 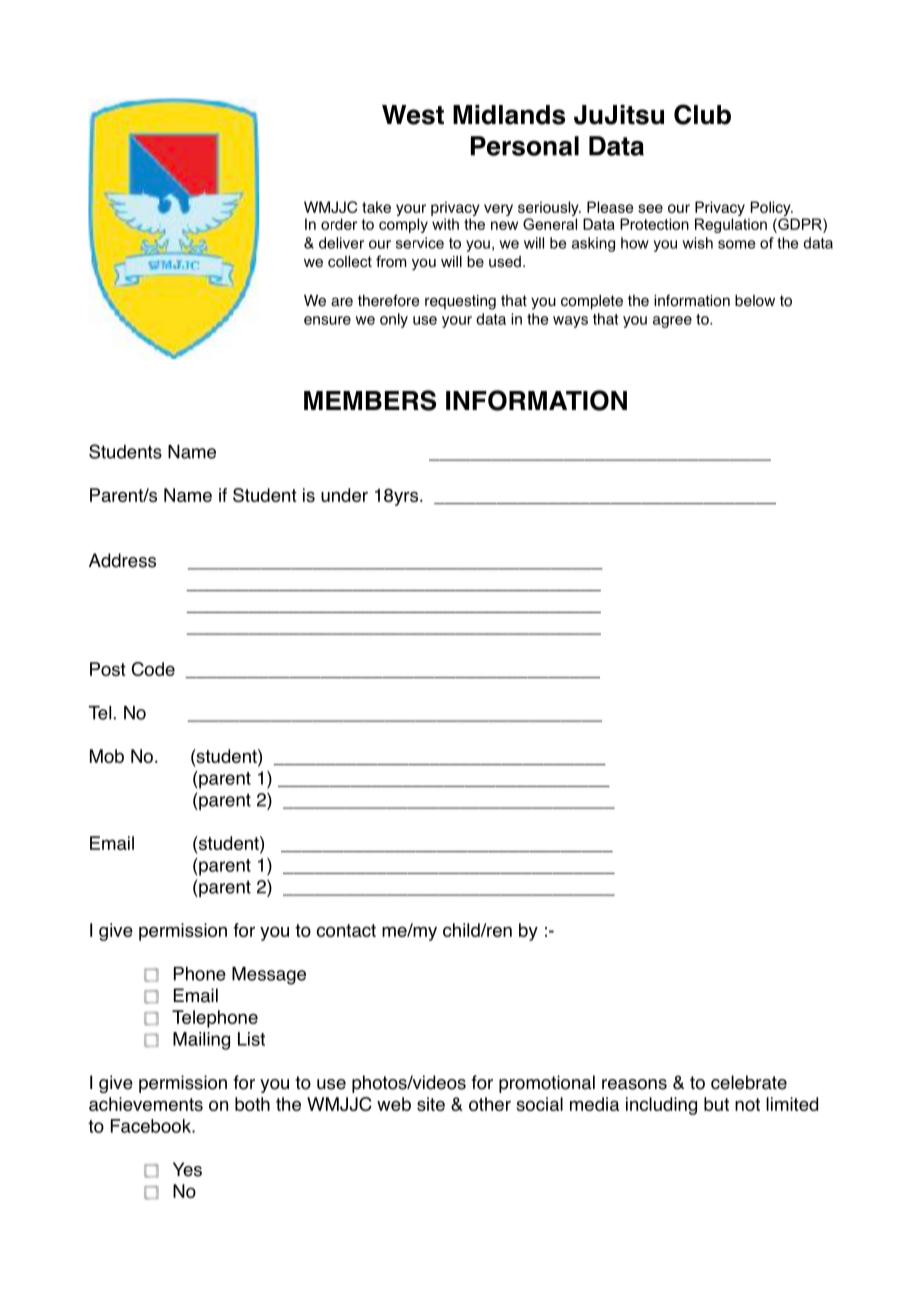 I want to click on site, so click(x=431, y=1104).
